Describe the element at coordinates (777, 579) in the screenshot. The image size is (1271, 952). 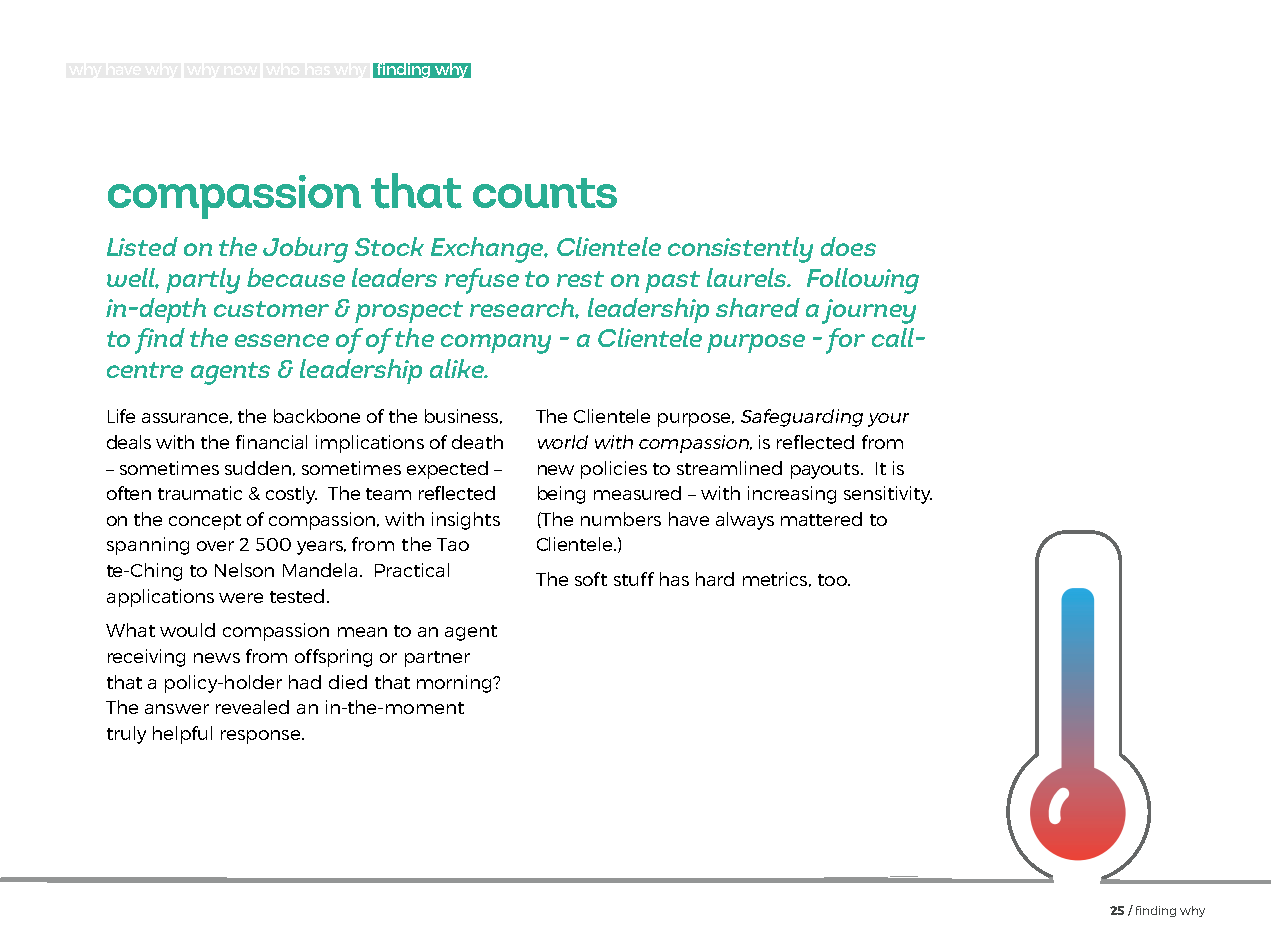
I see `metrics` at that location.
